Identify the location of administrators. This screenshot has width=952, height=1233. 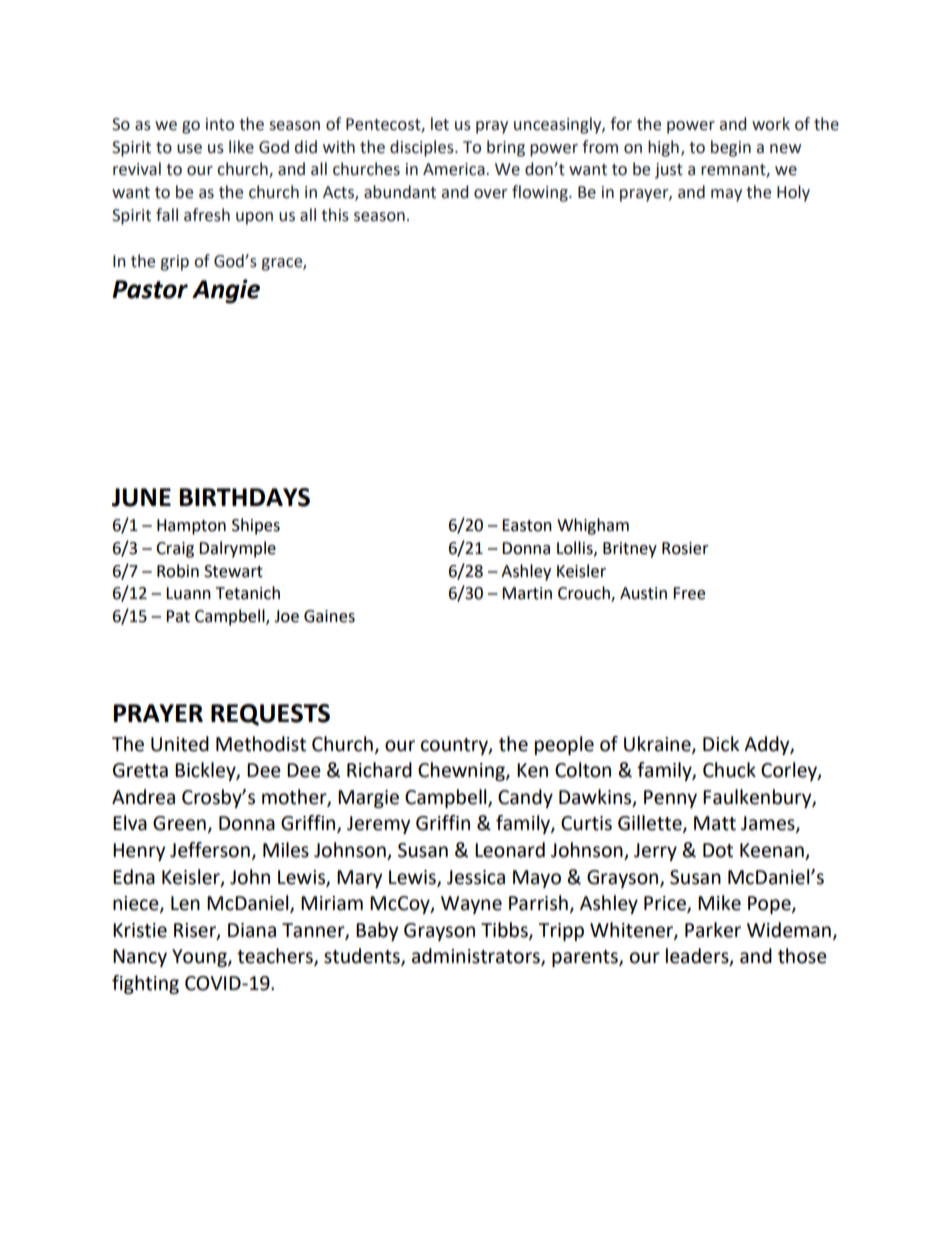
(477, 957).
